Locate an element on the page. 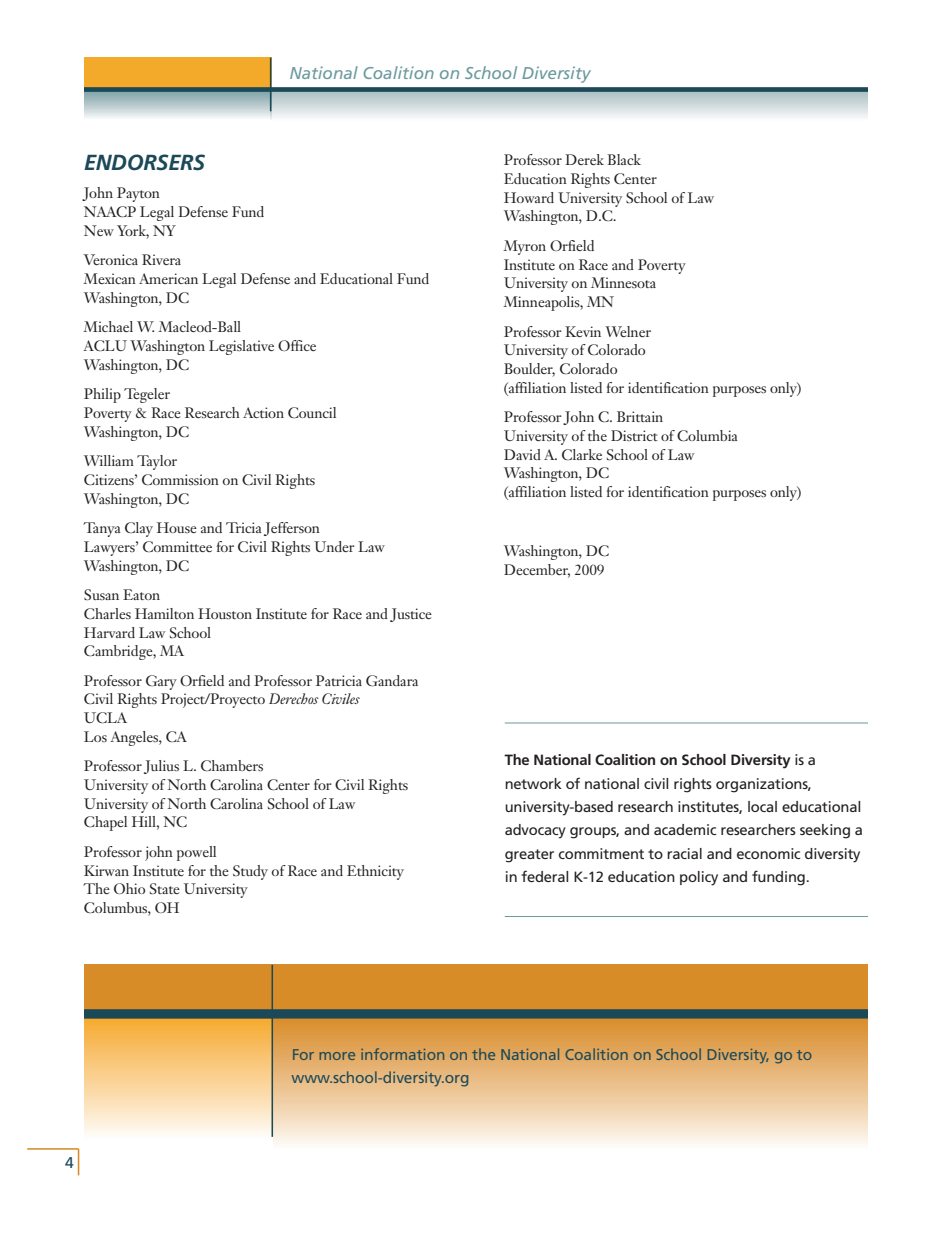  Black is located at coordinates (624, 159).
